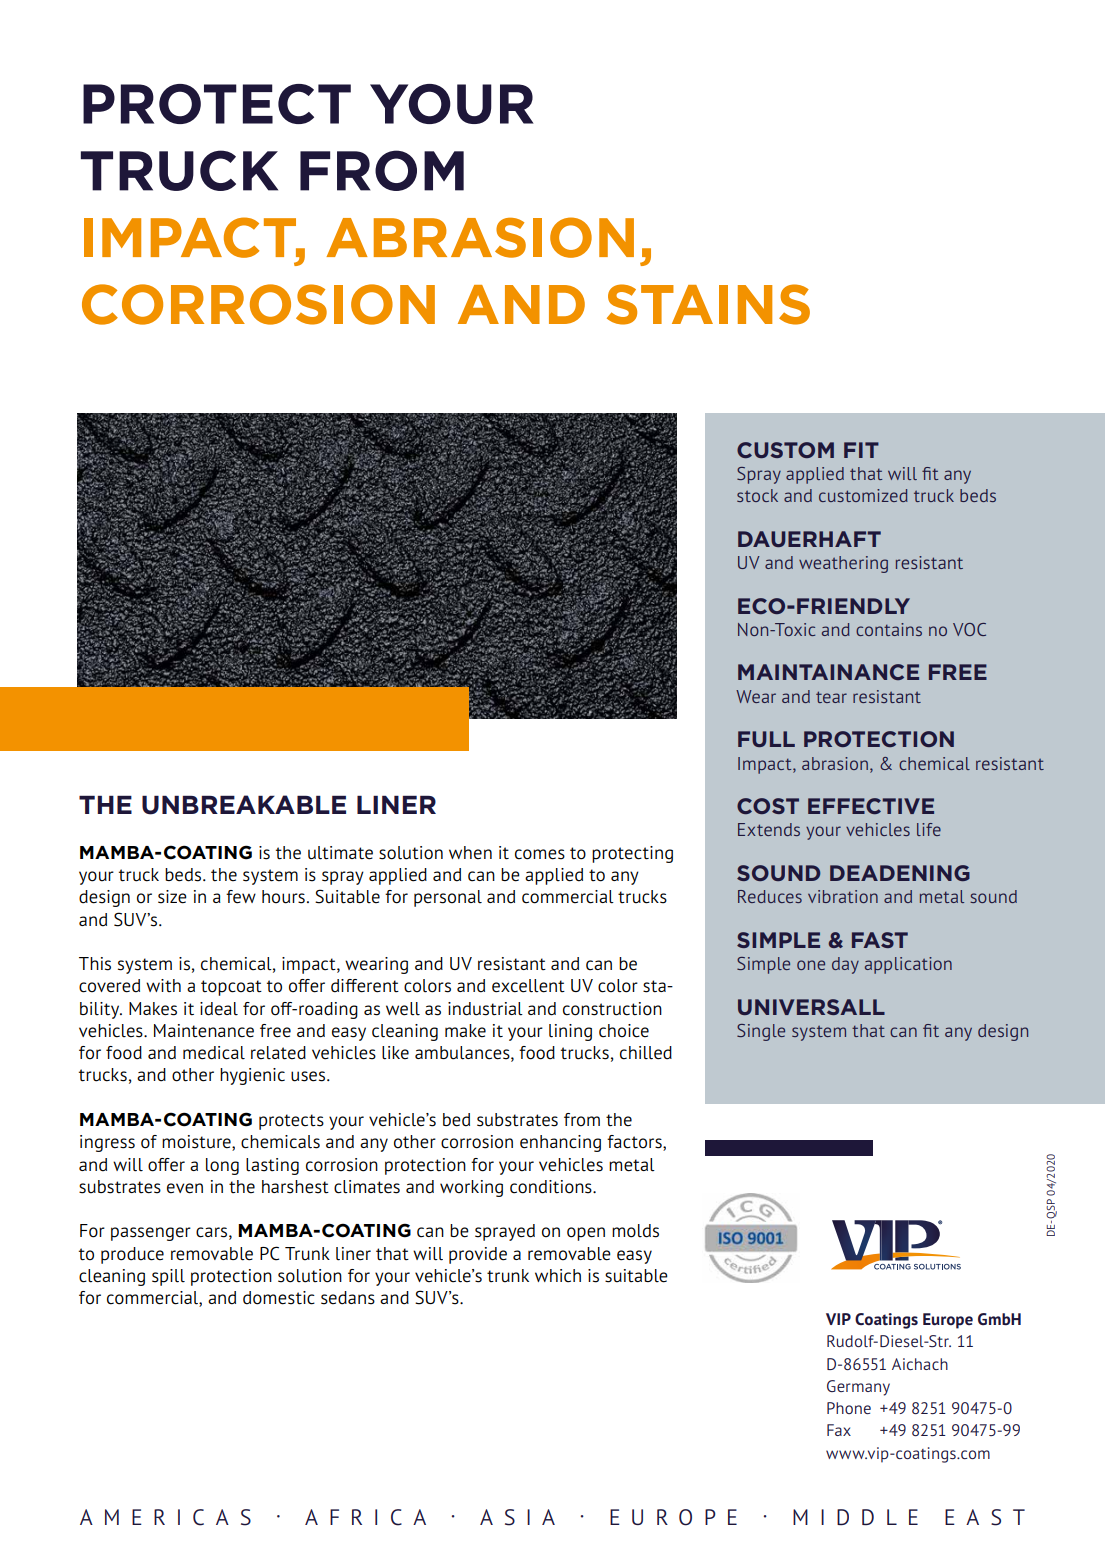 This screenshot has height=1563, width=1105. Describe the element at coordinates (558, 1276) in the screenshot. I see `which` at that location.
